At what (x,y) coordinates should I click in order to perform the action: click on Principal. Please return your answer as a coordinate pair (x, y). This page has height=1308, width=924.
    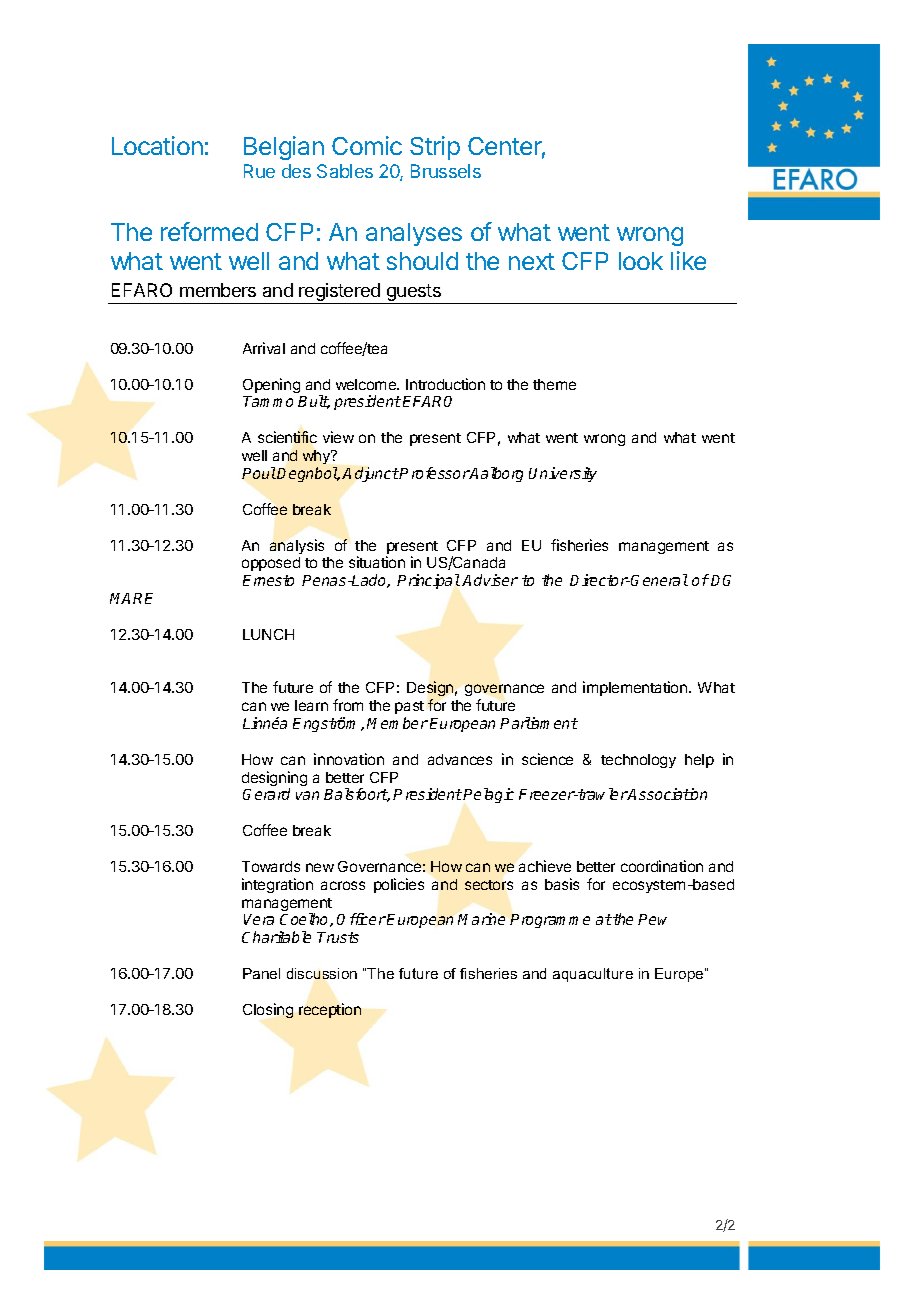
    Looking at the image, I should click on (428, 581).
